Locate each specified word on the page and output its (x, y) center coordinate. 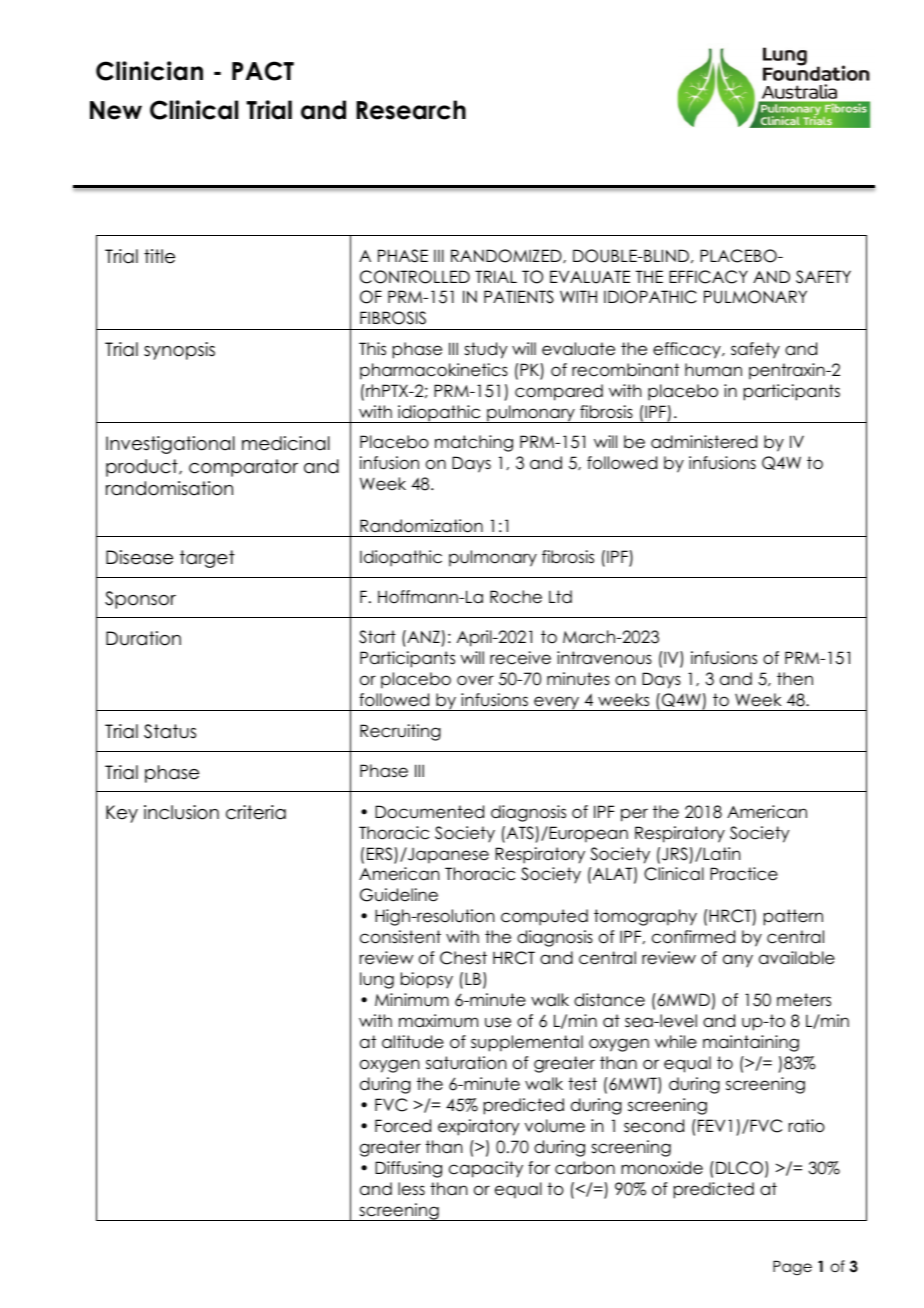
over (475, 680)
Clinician (149, 71)
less (411, 1189)
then (795, 679)
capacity (486, 1169)
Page (792, 1268)
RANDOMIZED (507, 256)
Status (170, 731)
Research (411, 110)
